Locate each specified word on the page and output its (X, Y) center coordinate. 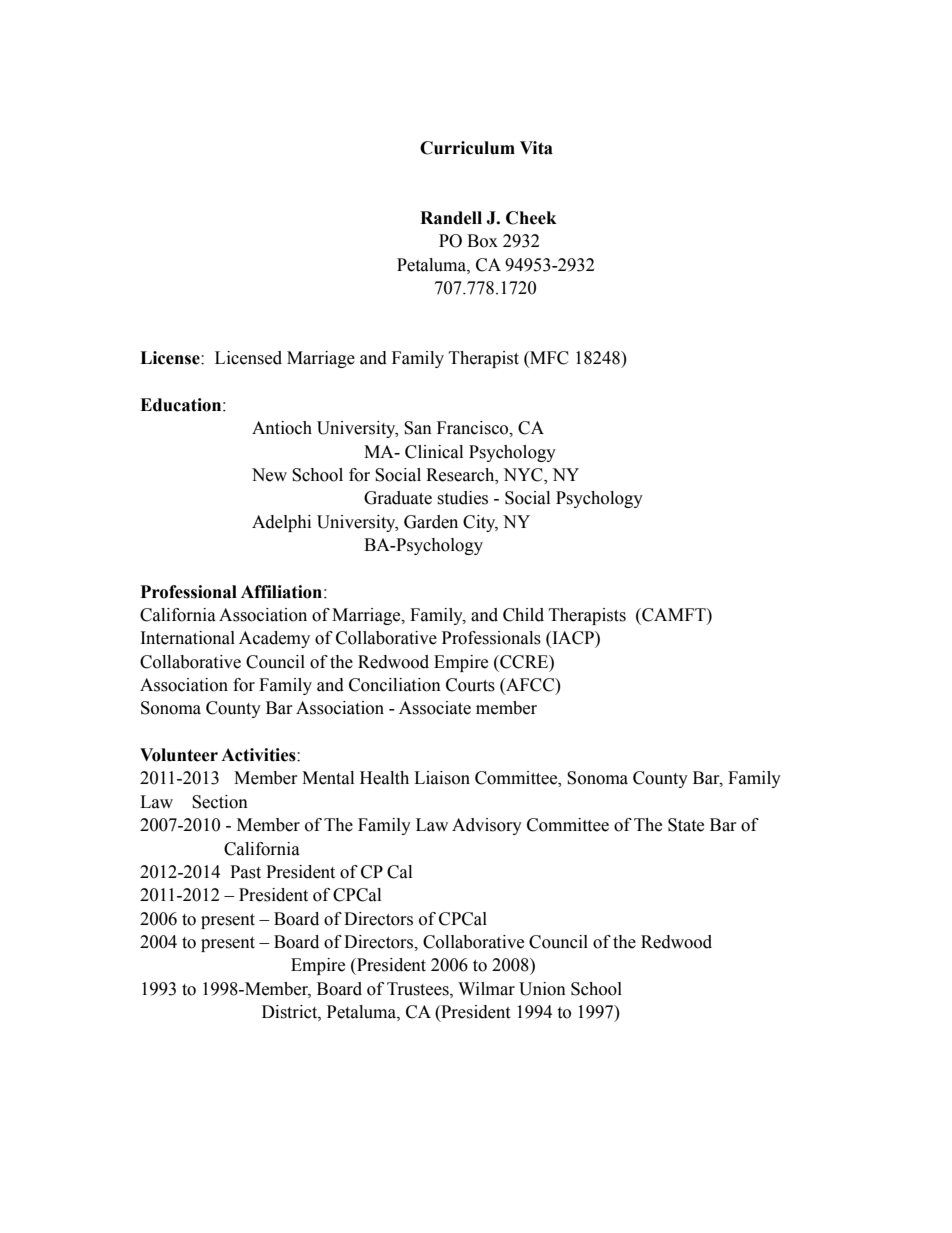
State (686, 825)
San (418, 428)
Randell (451, 218)
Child (523, 615)
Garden (431, 522)
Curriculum (467, 148)
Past (245, 872)
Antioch (282, 428)
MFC (548, 359)
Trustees (419, 989)
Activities (259, 755)
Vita (536, 148)
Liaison (442, 778)
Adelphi (281, 523)
